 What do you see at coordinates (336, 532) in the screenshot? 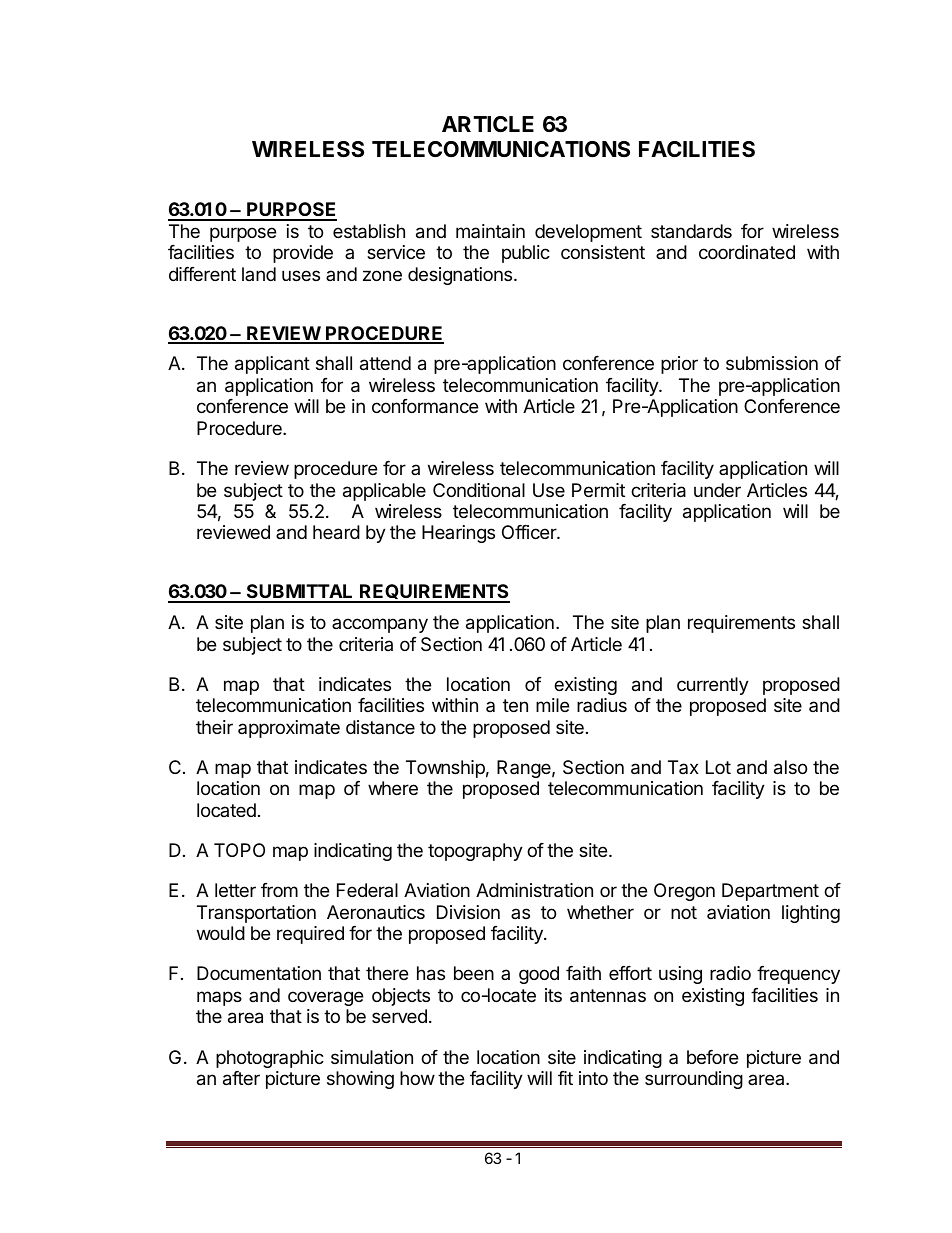
I see `heard` at bounding box center [336, 532].
